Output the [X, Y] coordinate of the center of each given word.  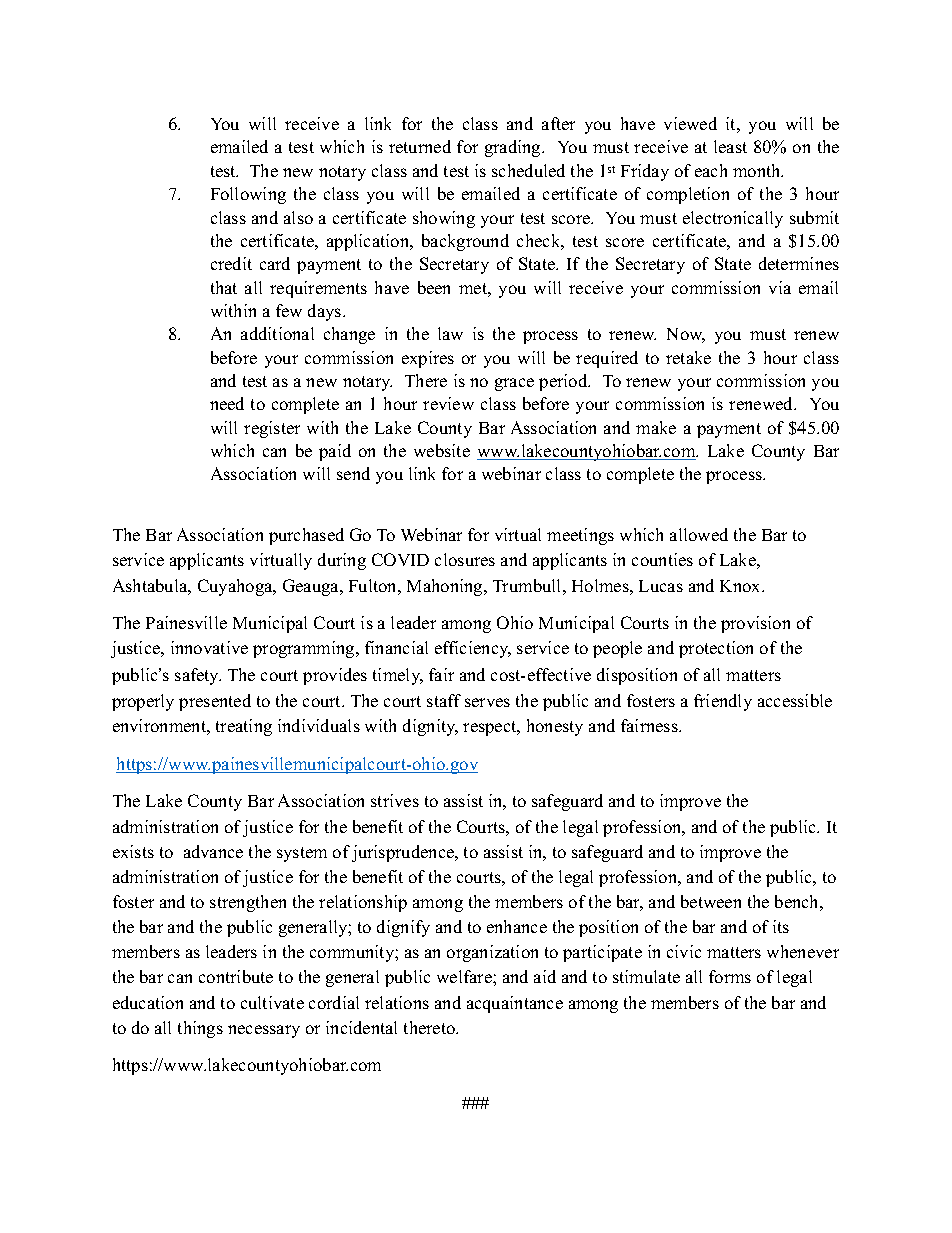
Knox [741, 586]
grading [514, 148]
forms [730, 976]
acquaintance [515, 1004]
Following [248, 195]
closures [465, 559]
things [200, 1029]
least [730, 146]
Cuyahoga [236, 587]
